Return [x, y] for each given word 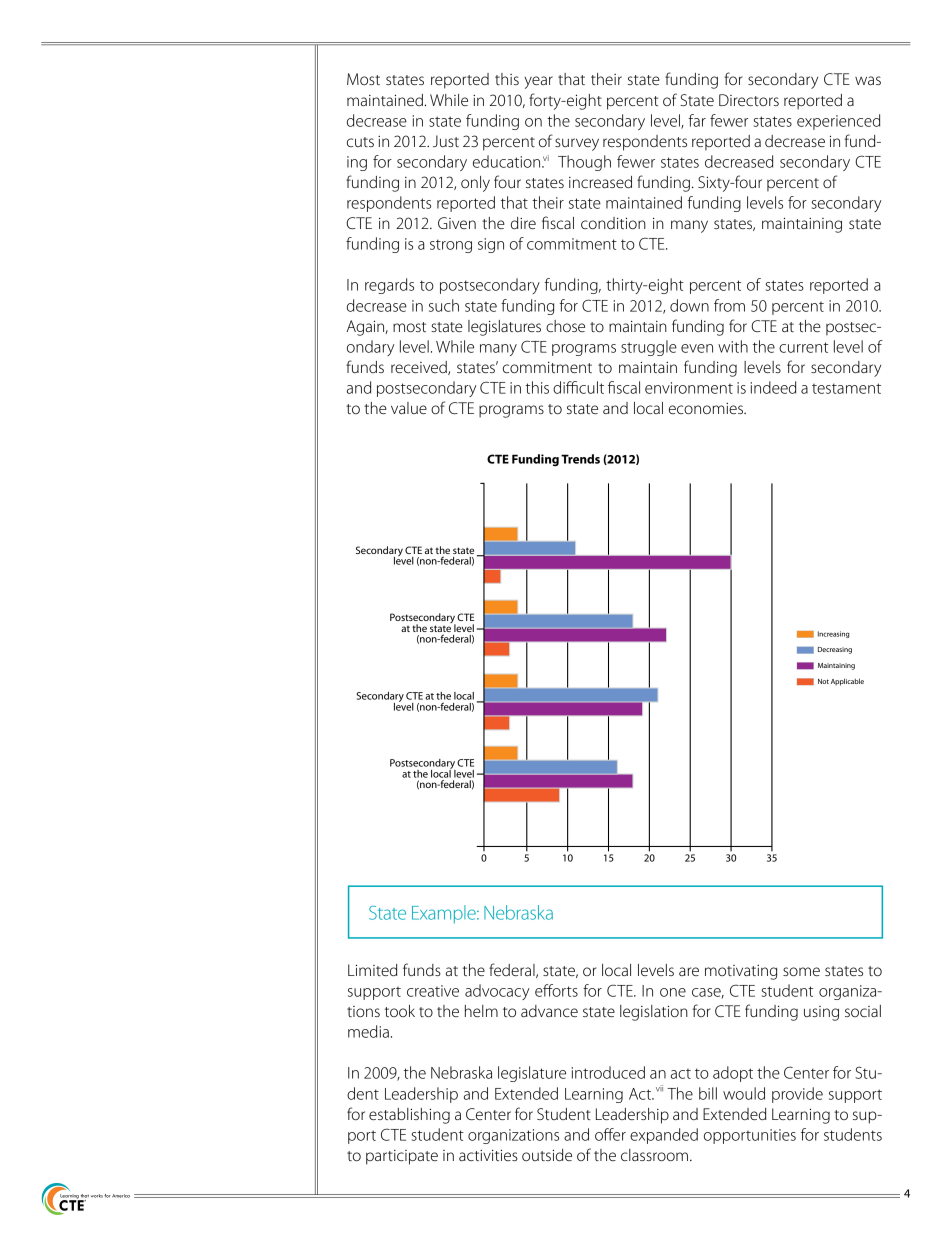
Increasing [833, 634]
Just [446, 141]
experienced [838, 122]
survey [577, 144]
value [409, 408]
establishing [409, 1116]
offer [610, 1134]
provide [797, 1095]
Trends [580, 459]
